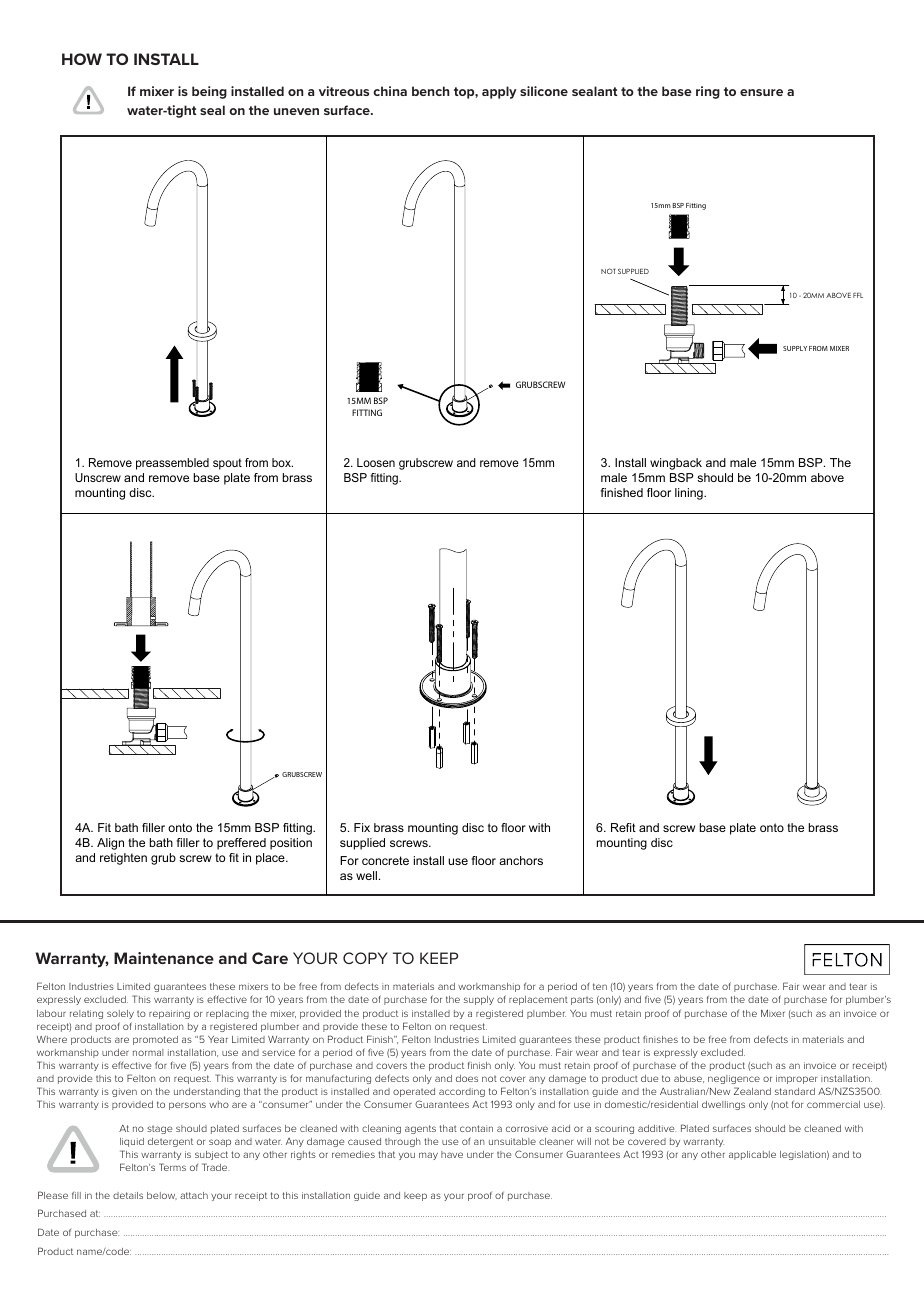 Image resolution: width=924 pixels, height=1308 pixels. What do you see at coordinates (690, 494) in the image?
I see `lining` at bounding box center [690, 494].
